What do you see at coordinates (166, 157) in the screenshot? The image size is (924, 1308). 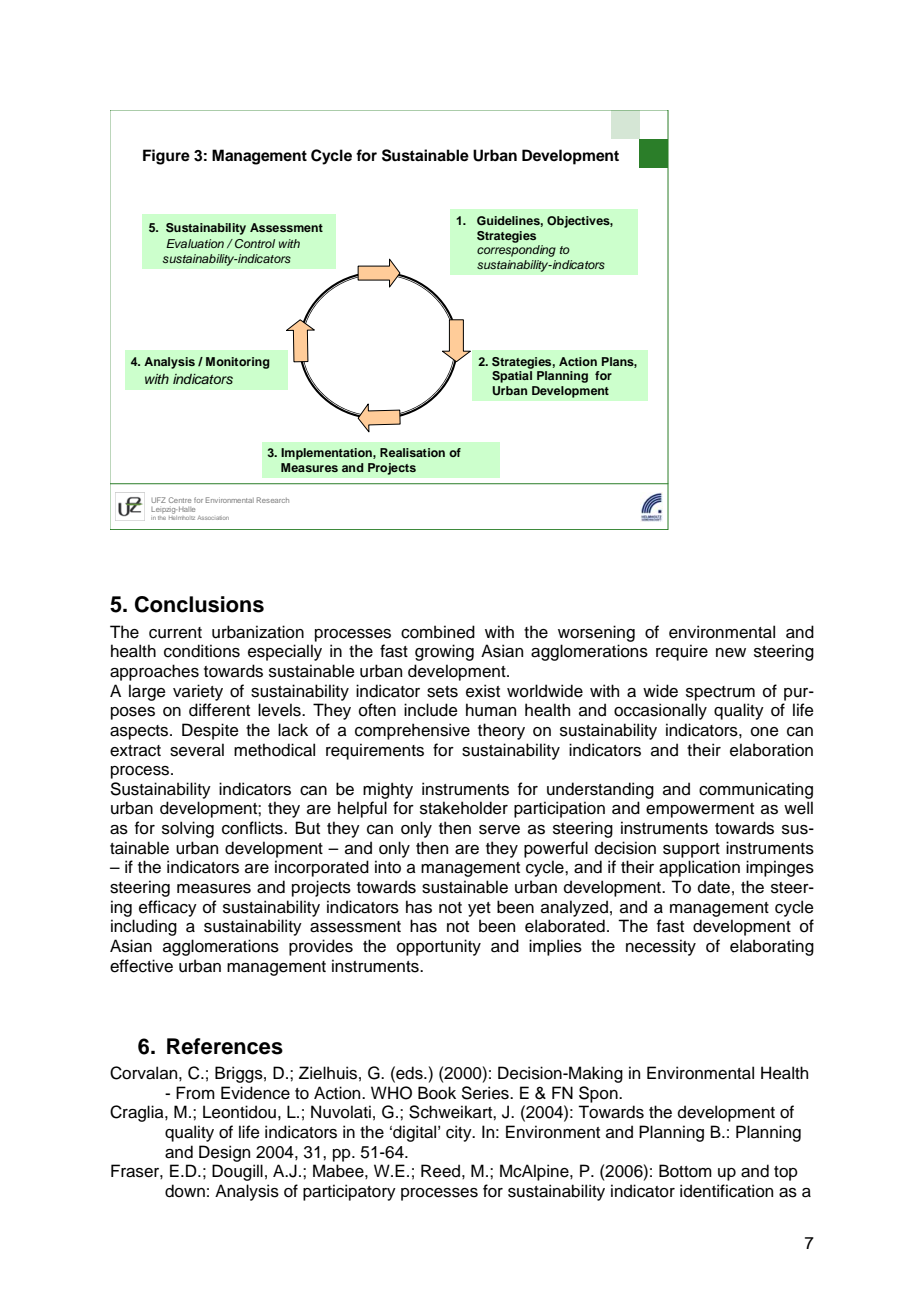 I see `Figure` at bounding box center [166, 157].
